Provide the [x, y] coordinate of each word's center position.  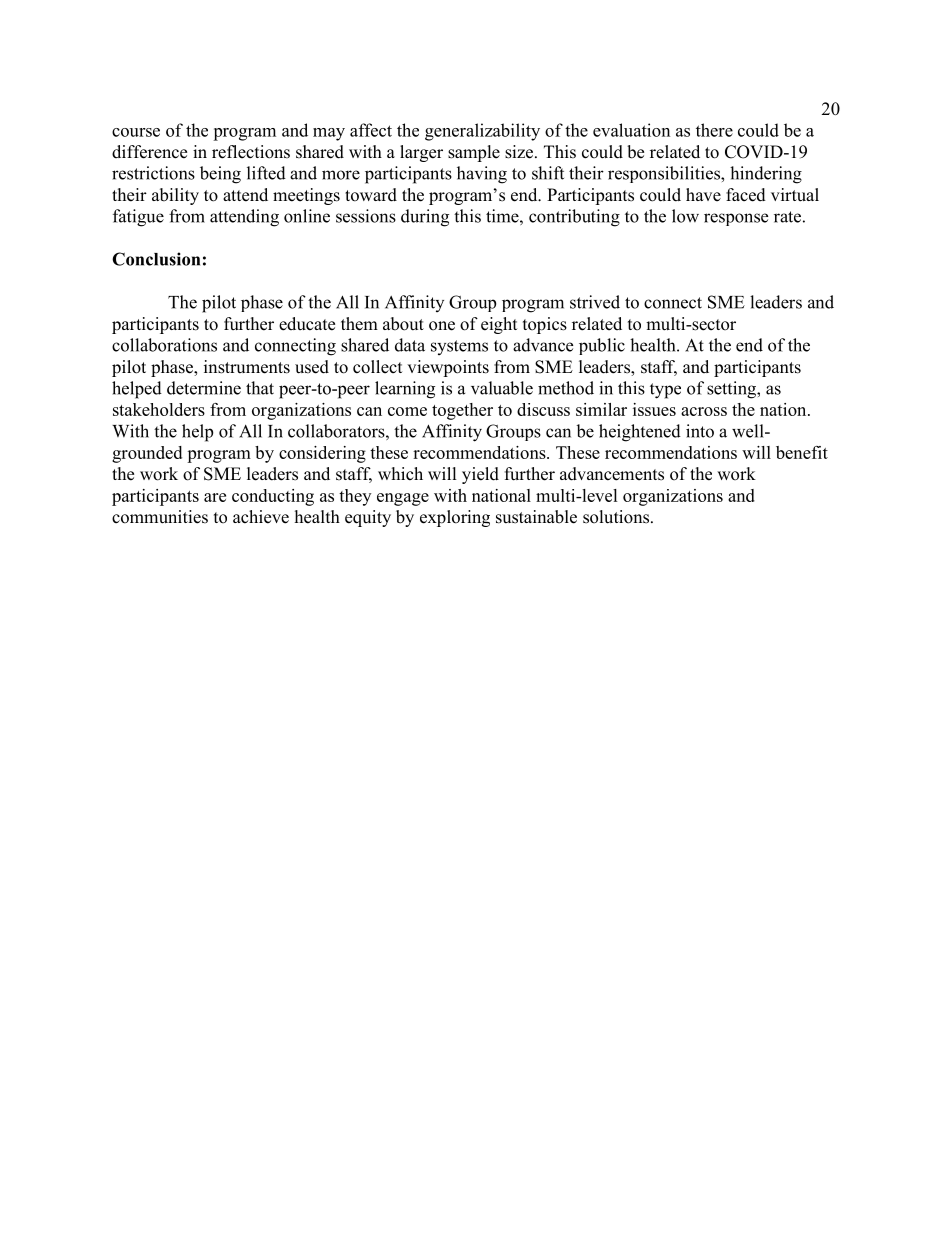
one [442, 326]
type [665, 391]
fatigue [138, 218]
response [736, 219]
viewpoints [448, 368]
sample [474, 153]
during [425, 218]
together [462, 411]
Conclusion [156, 259]
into [700, 431]
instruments [247, 367]
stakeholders [159, 409]
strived [595, 302]
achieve [261, 517]
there [714, 130]
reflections [251, 152]
